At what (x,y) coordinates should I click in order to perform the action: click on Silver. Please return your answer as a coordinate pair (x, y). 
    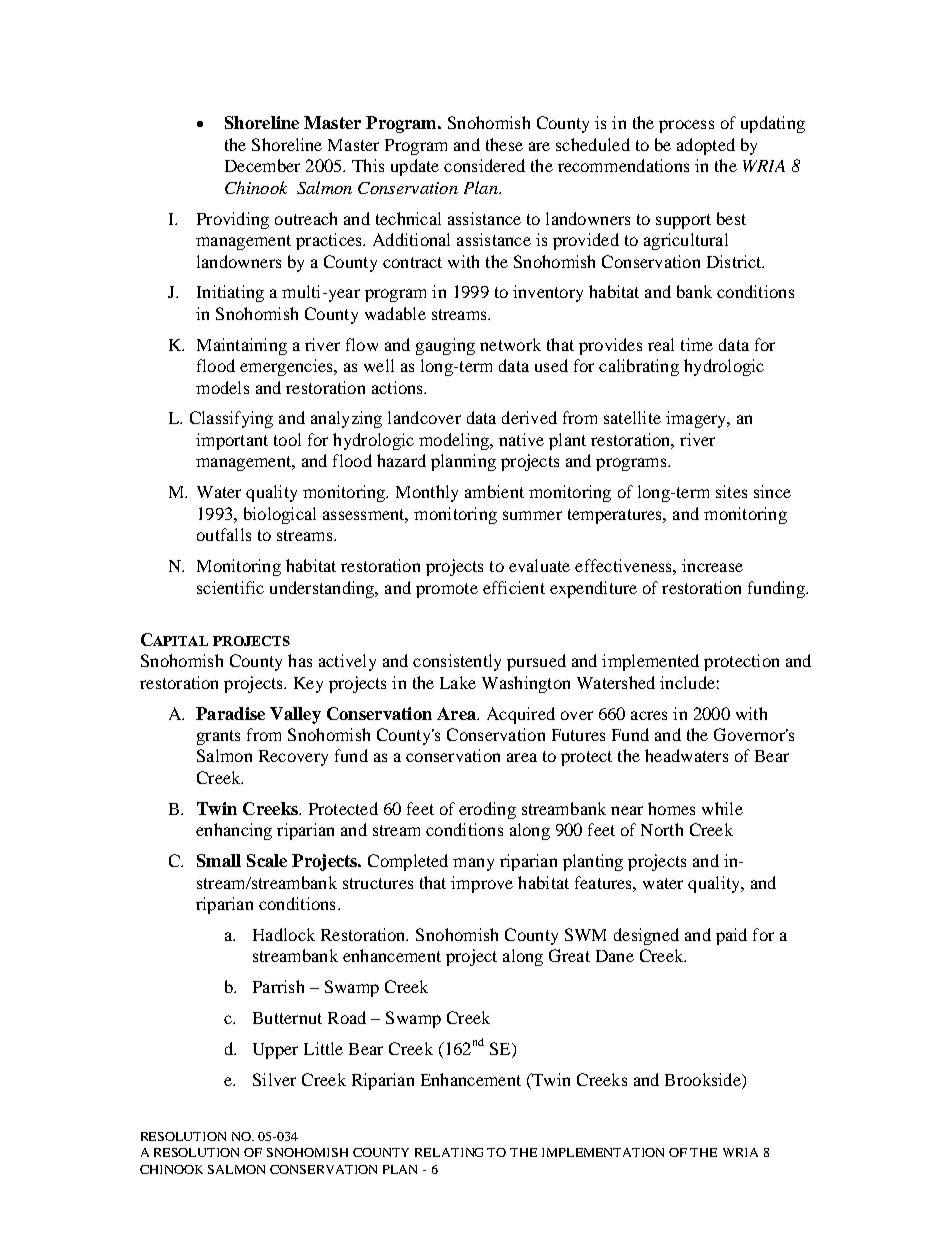
    Looking at the image, I should click on (274, 1079).
